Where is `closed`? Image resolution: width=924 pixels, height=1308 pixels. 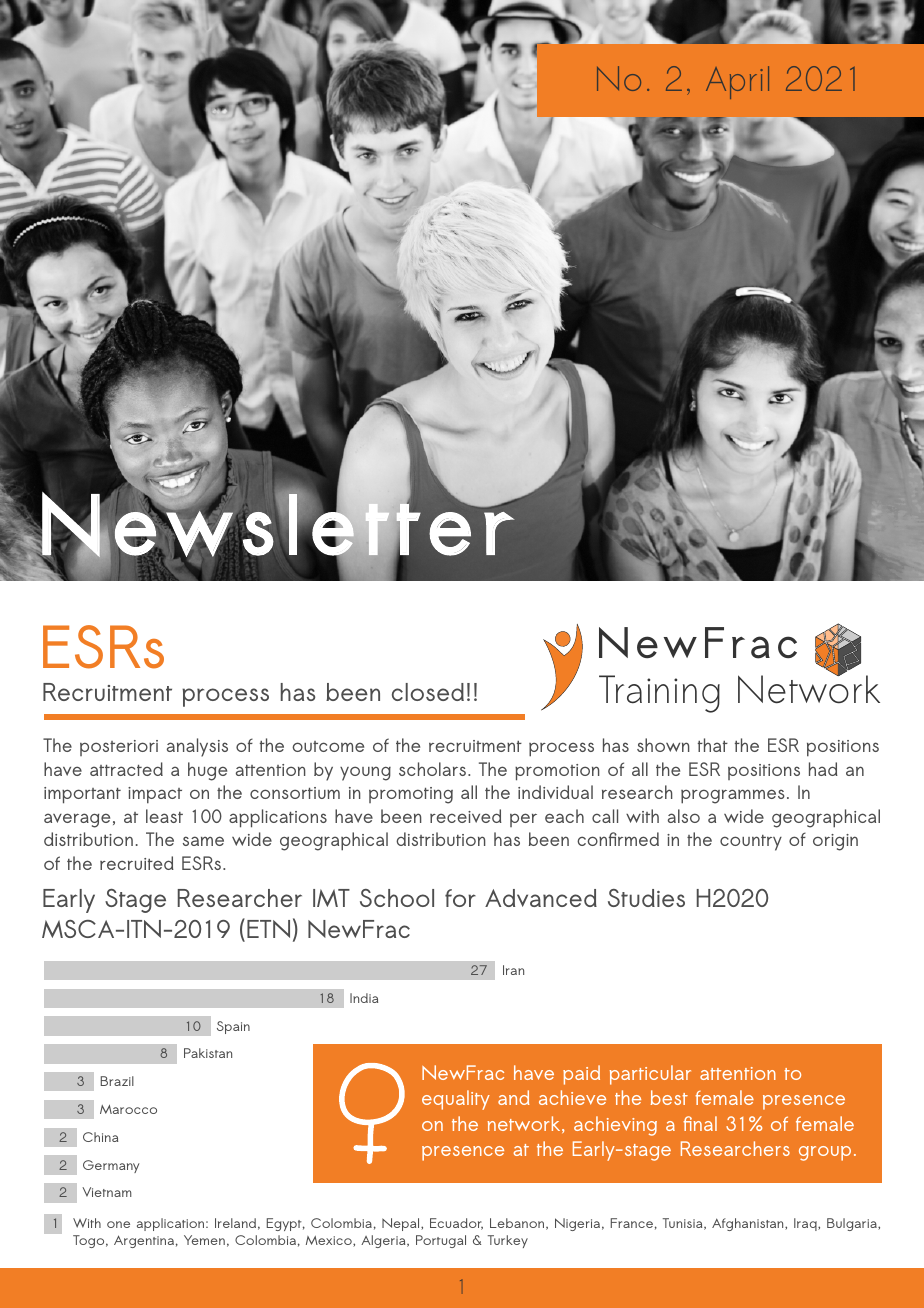
closed is located at coordinates (428, 692).
